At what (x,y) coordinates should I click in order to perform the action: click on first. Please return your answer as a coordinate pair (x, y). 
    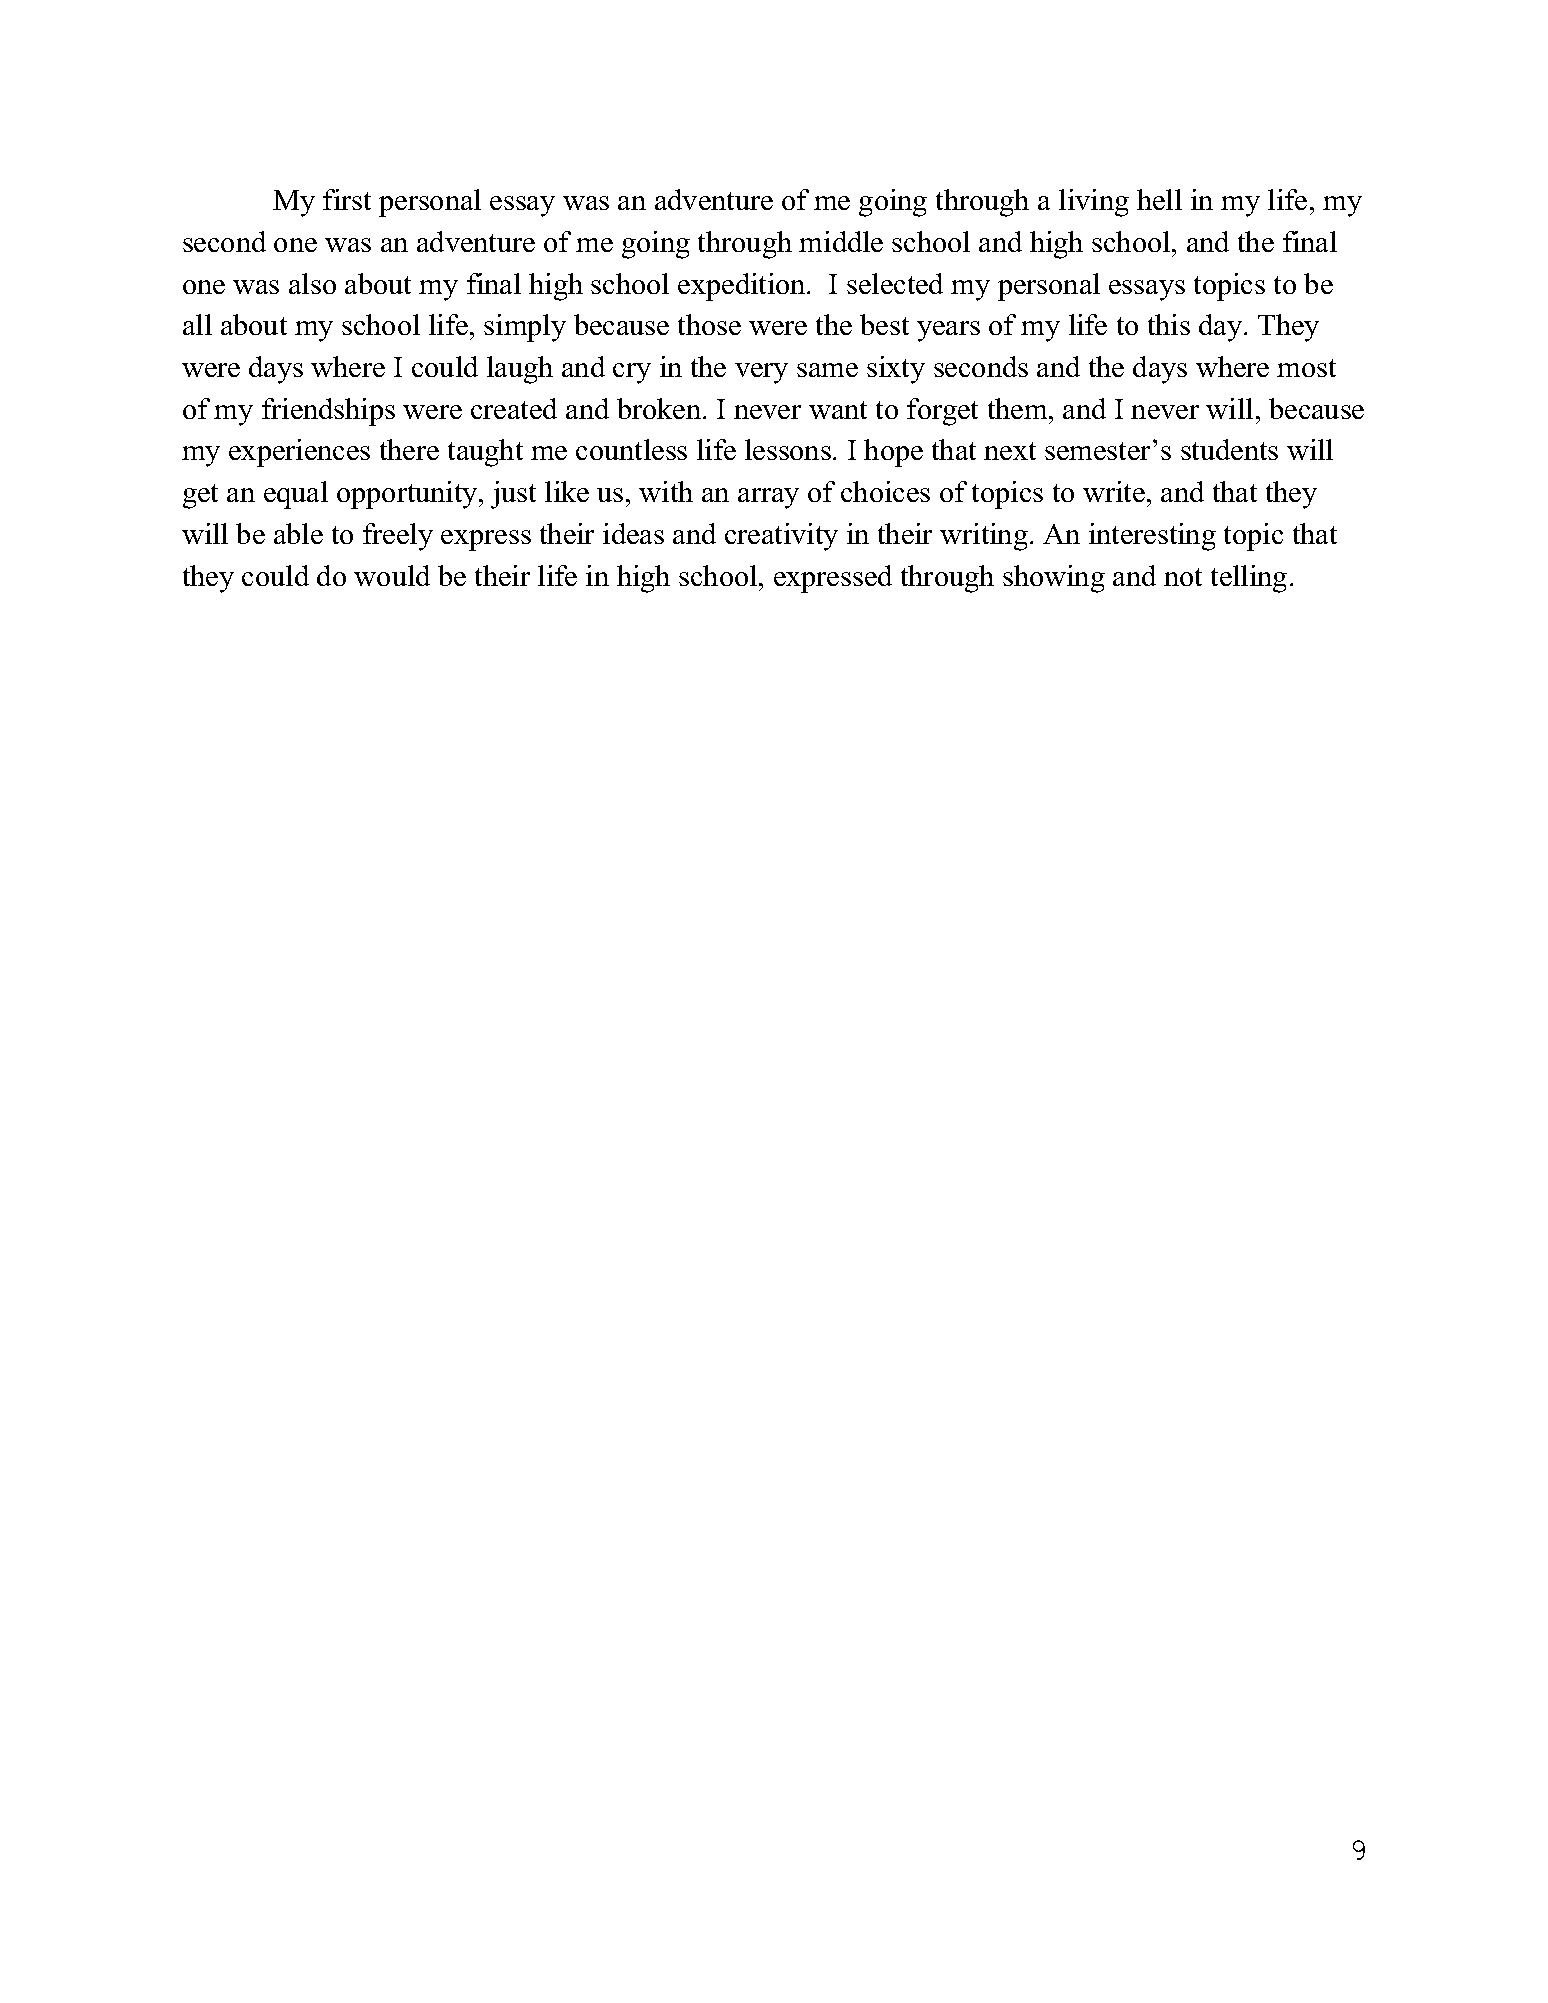
    Looking at the image, I should click on (347, 199).
